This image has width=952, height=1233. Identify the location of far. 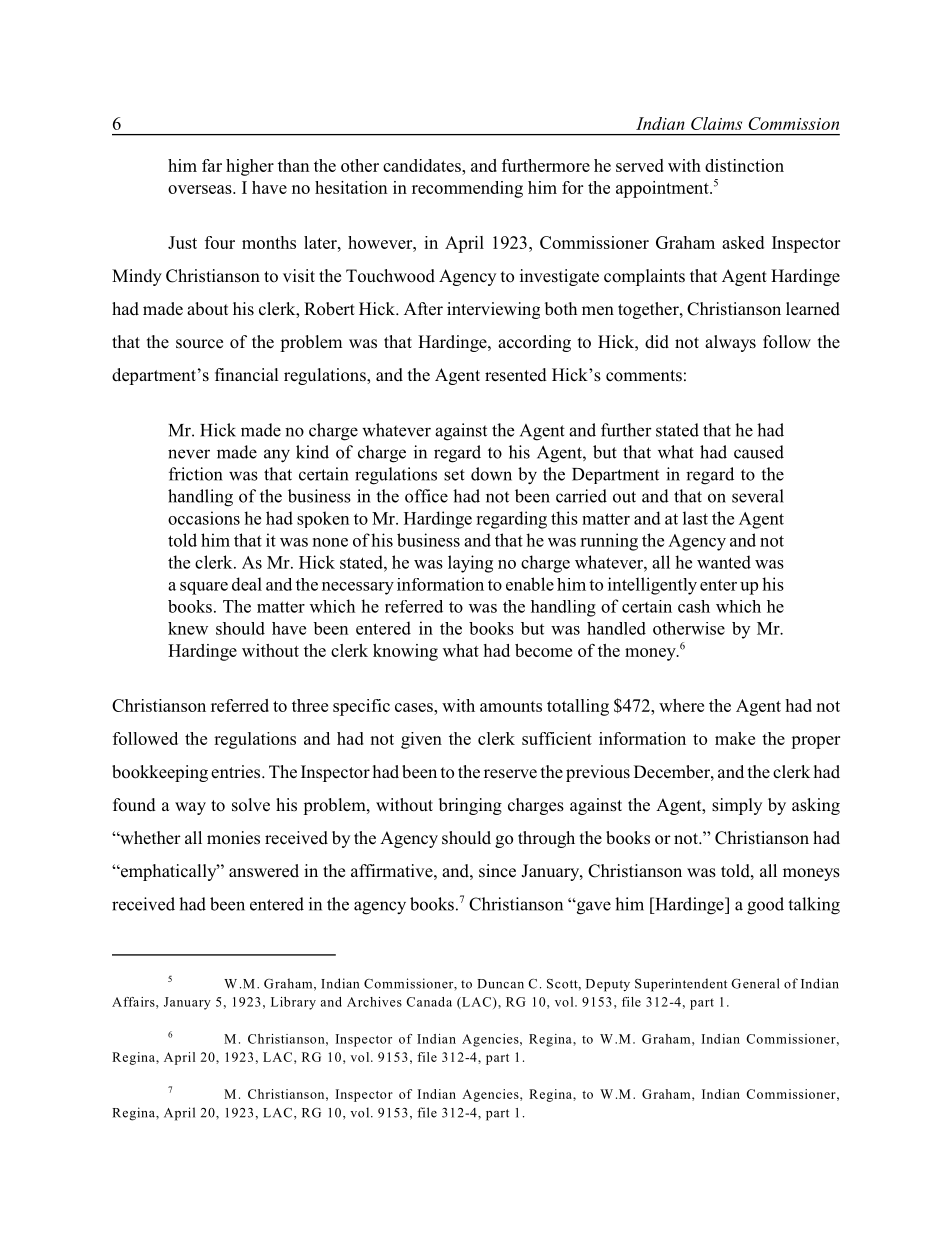
(212, 165).
